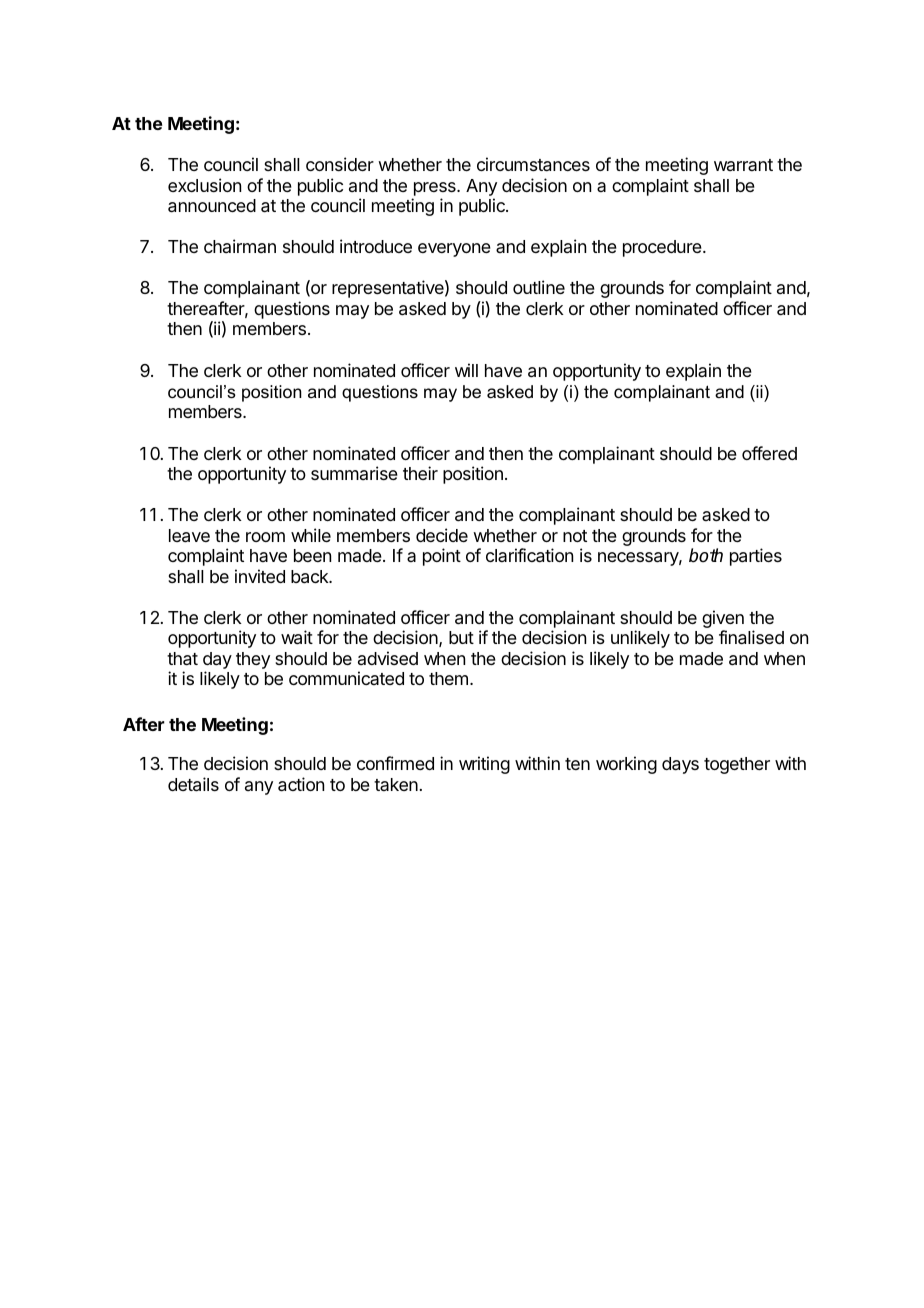 Image resolution: width=924 pixels, height=1308 pixels. Describe the element at coordinates (484, 765) in the image. I see `writing` at that location.
